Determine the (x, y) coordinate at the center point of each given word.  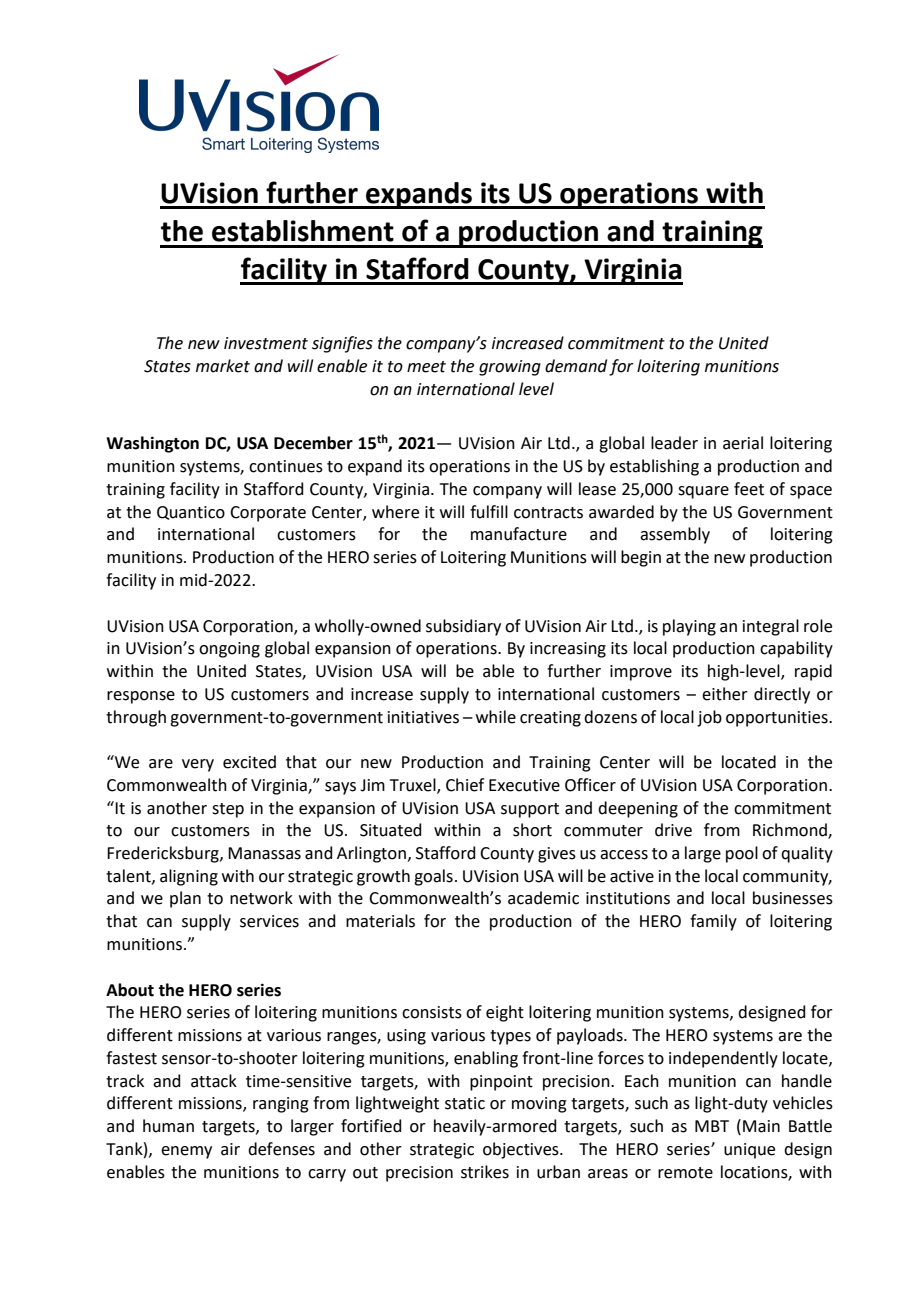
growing (510, 368)
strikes (485, 1172)
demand (576, 366)
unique (749, 1151)
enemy (186, 1152)
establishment (303, 231)
